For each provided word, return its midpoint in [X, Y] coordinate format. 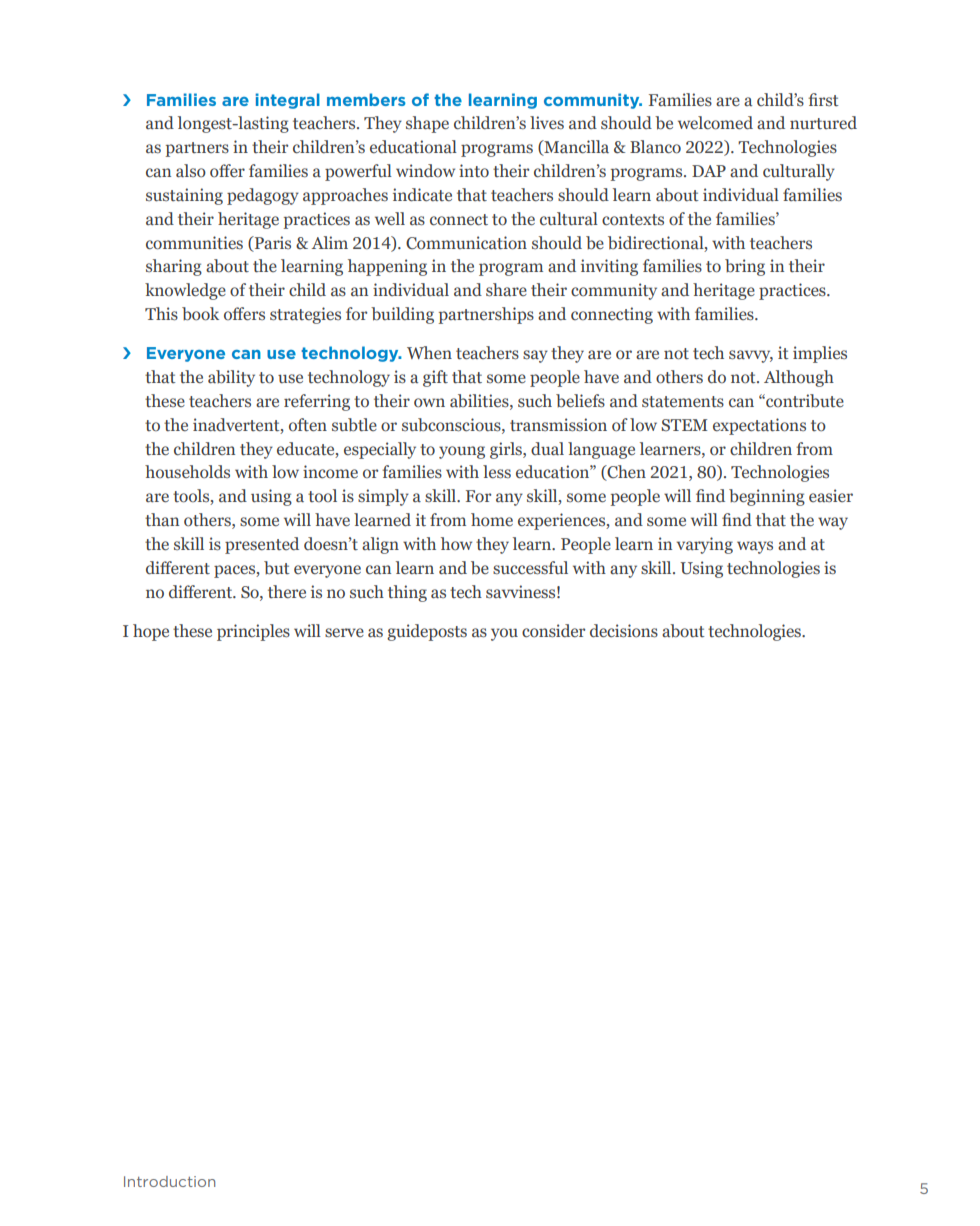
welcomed [715, 123]
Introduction [169, 1181]
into [474, 171]
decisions [624, 631]
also [191, 171]
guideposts [427, 632]
